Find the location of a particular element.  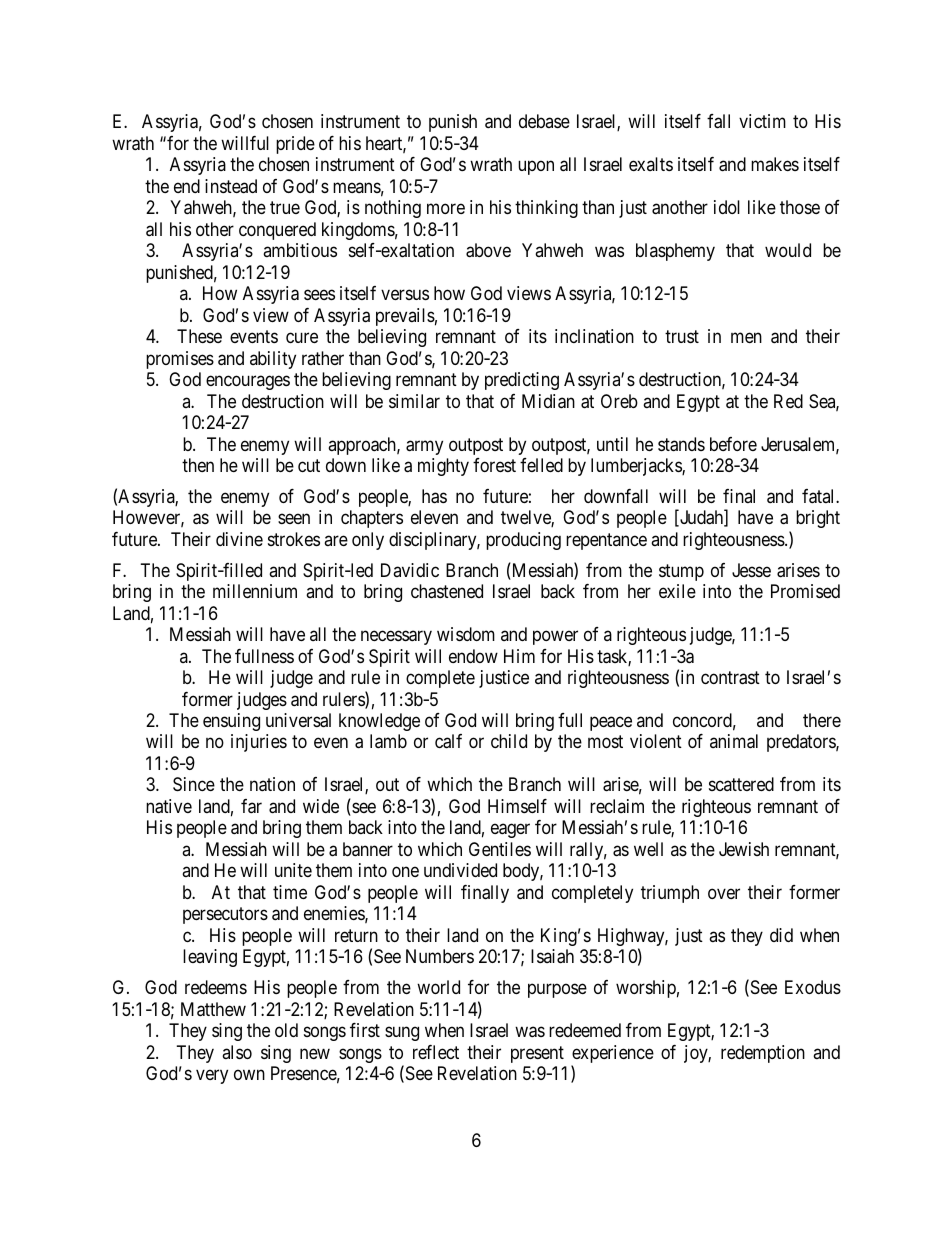

child is located at coordinates (509, 741).
